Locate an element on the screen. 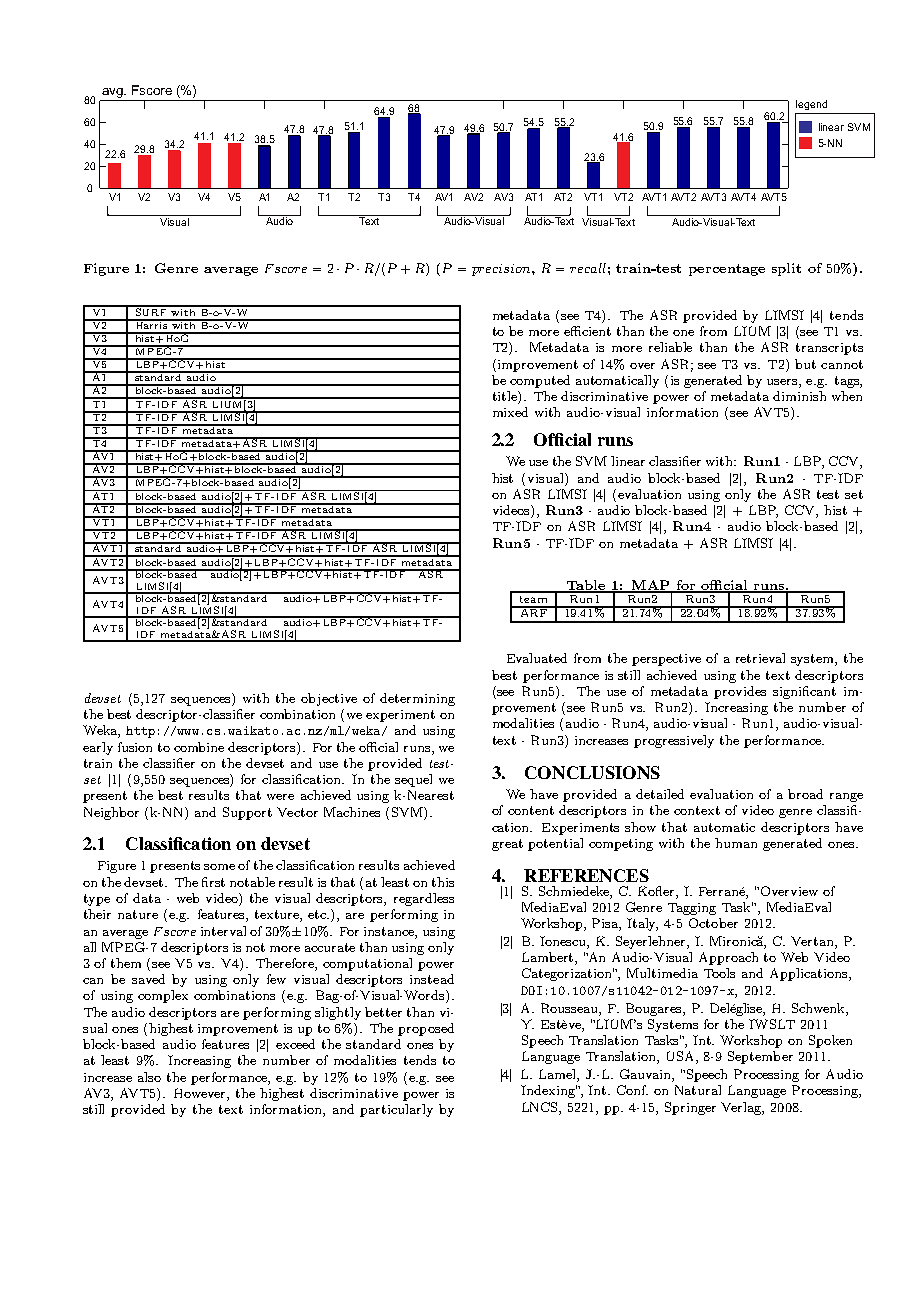  legend is located at coordinates (811, 105).
